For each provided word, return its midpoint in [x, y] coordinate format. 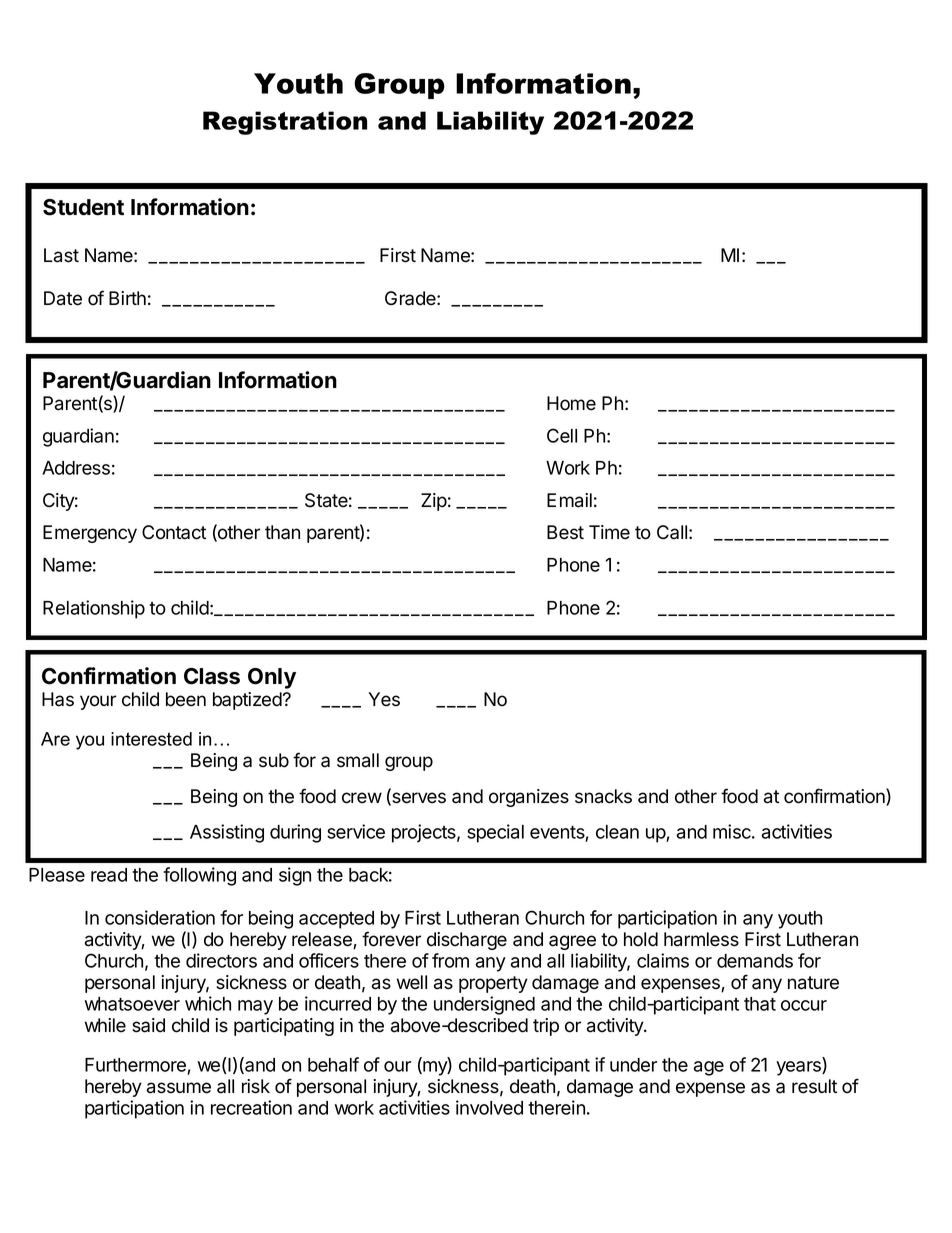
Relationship [94, 609]
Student [83, 207]
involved [489, 1107]
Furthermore [135, 1065]
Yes [384, 699]
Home [571, 403]
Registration [285, 123]
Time [609, 532]
